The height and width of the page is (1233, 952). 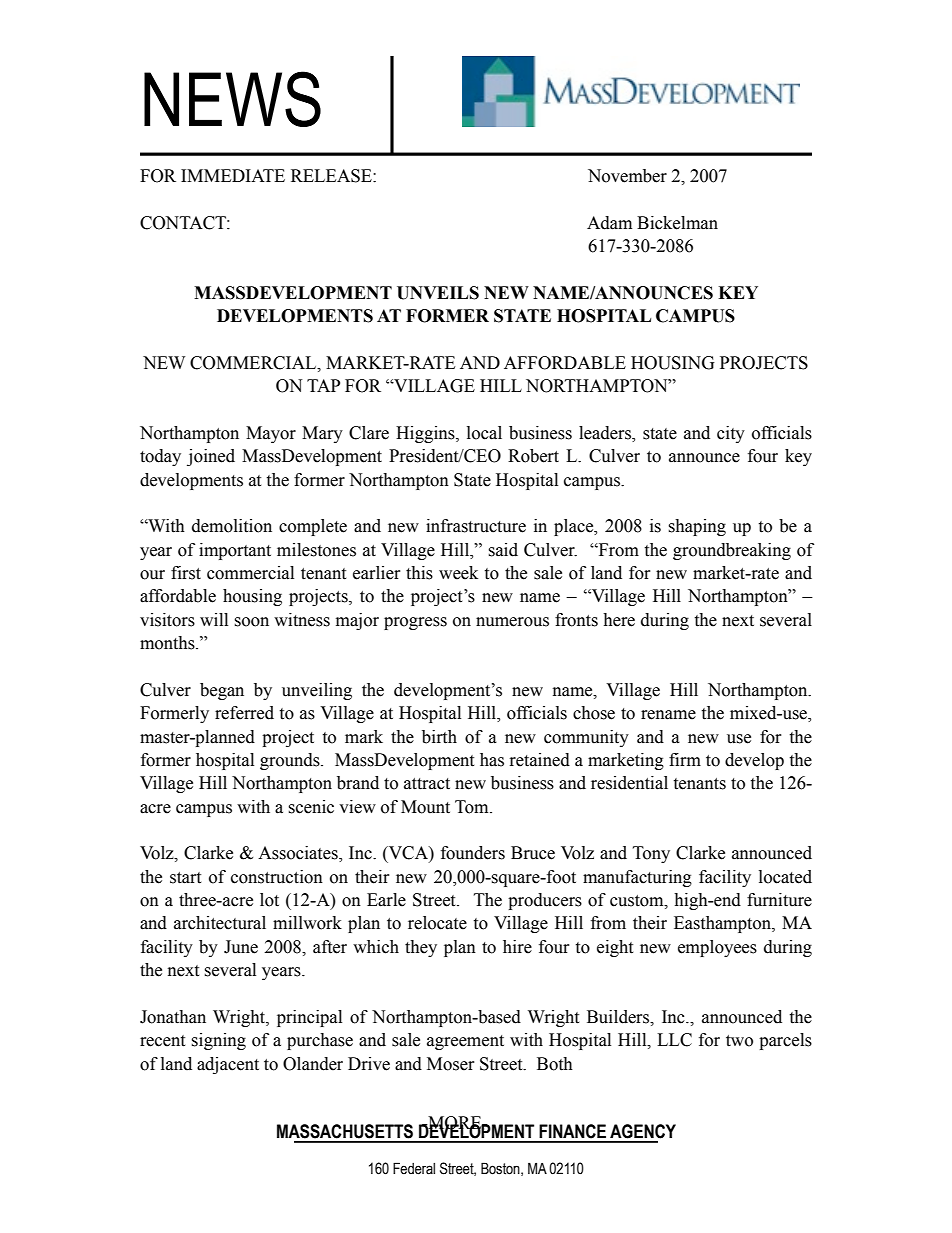 I want to click on NEWS, so click(x=232, y=99).
